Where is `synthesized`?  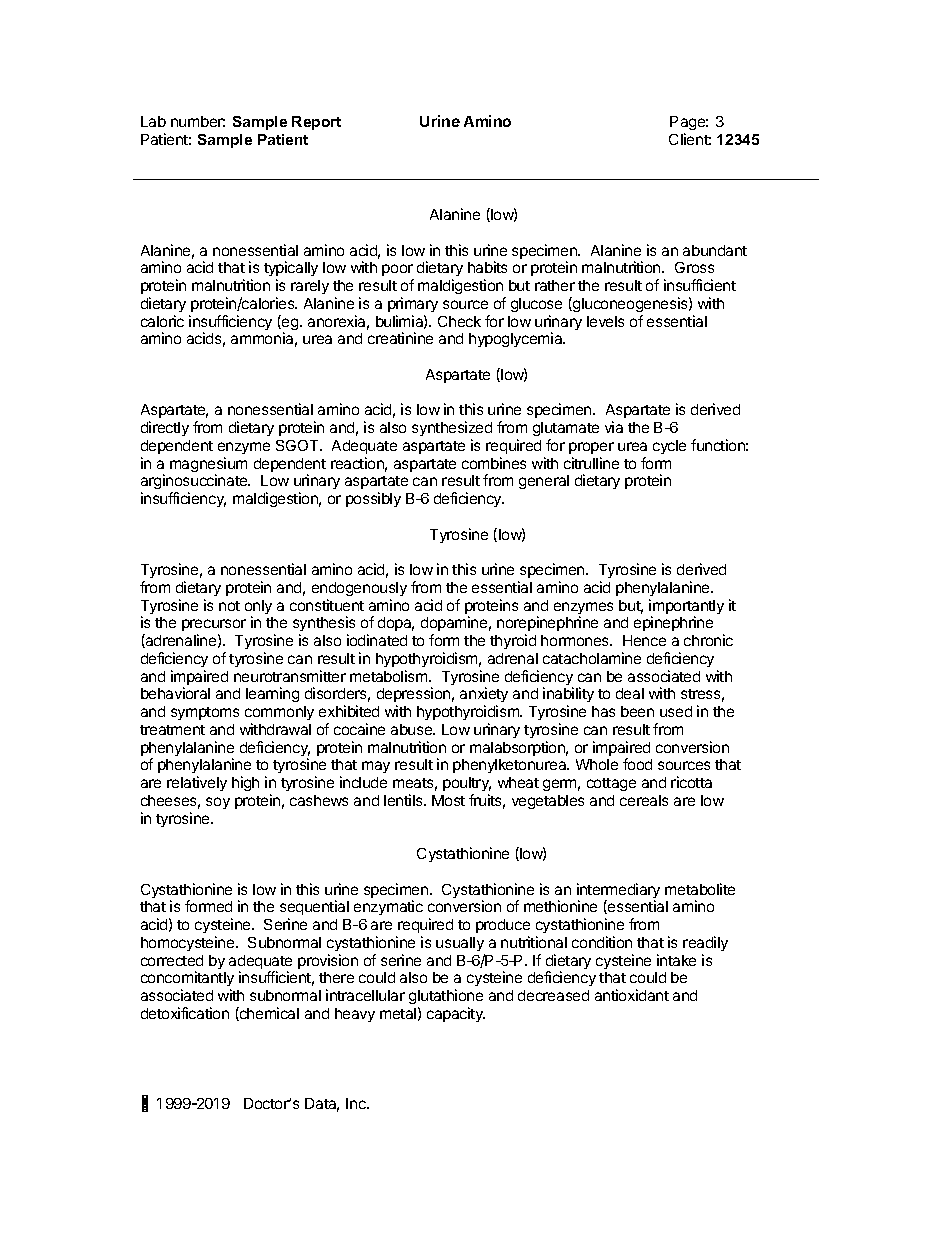 synthesized is located at coordinates (452, 428).
